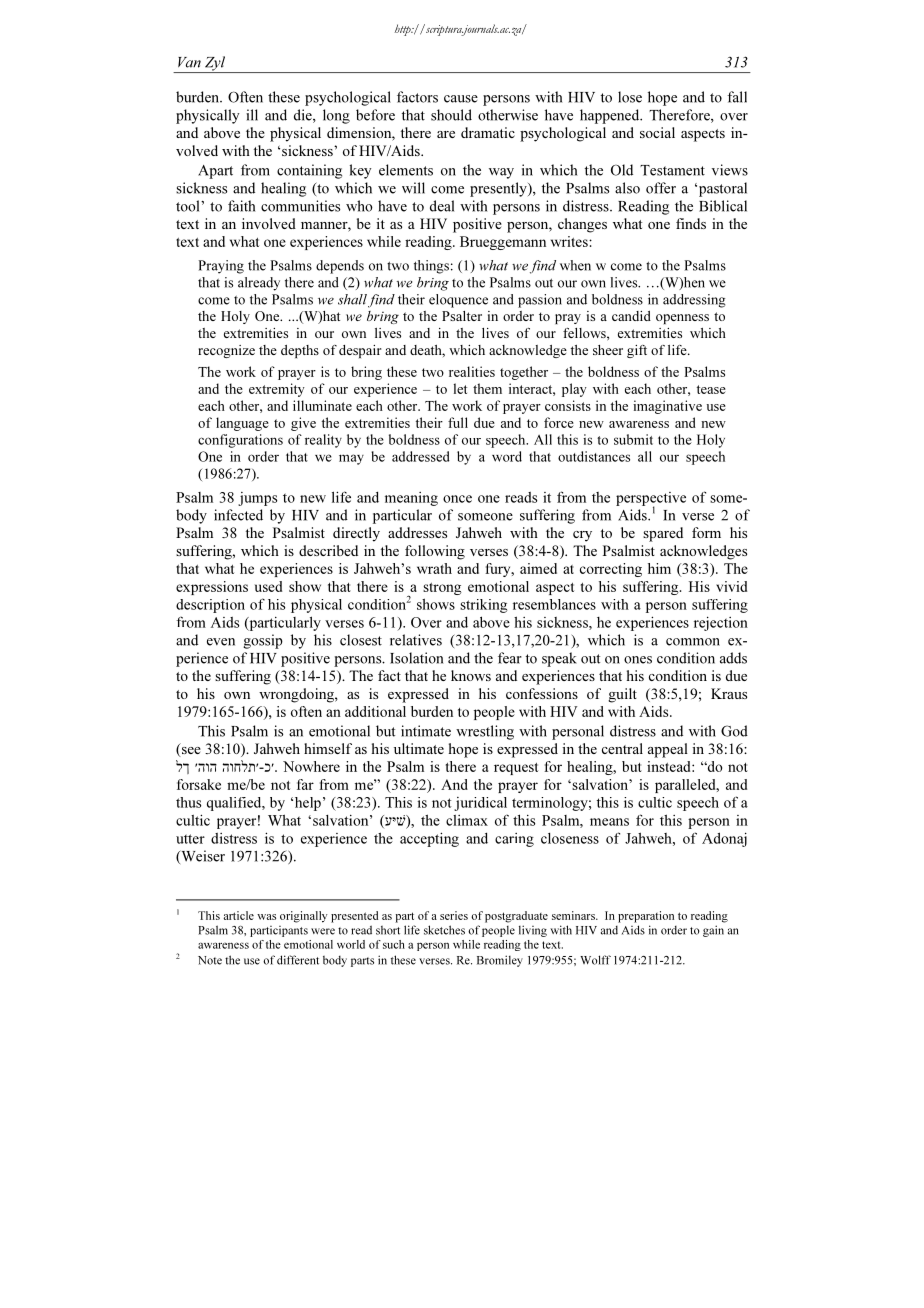 This screenshot has width=924, height=1308. I want to click on faith, so click(241, 206).
